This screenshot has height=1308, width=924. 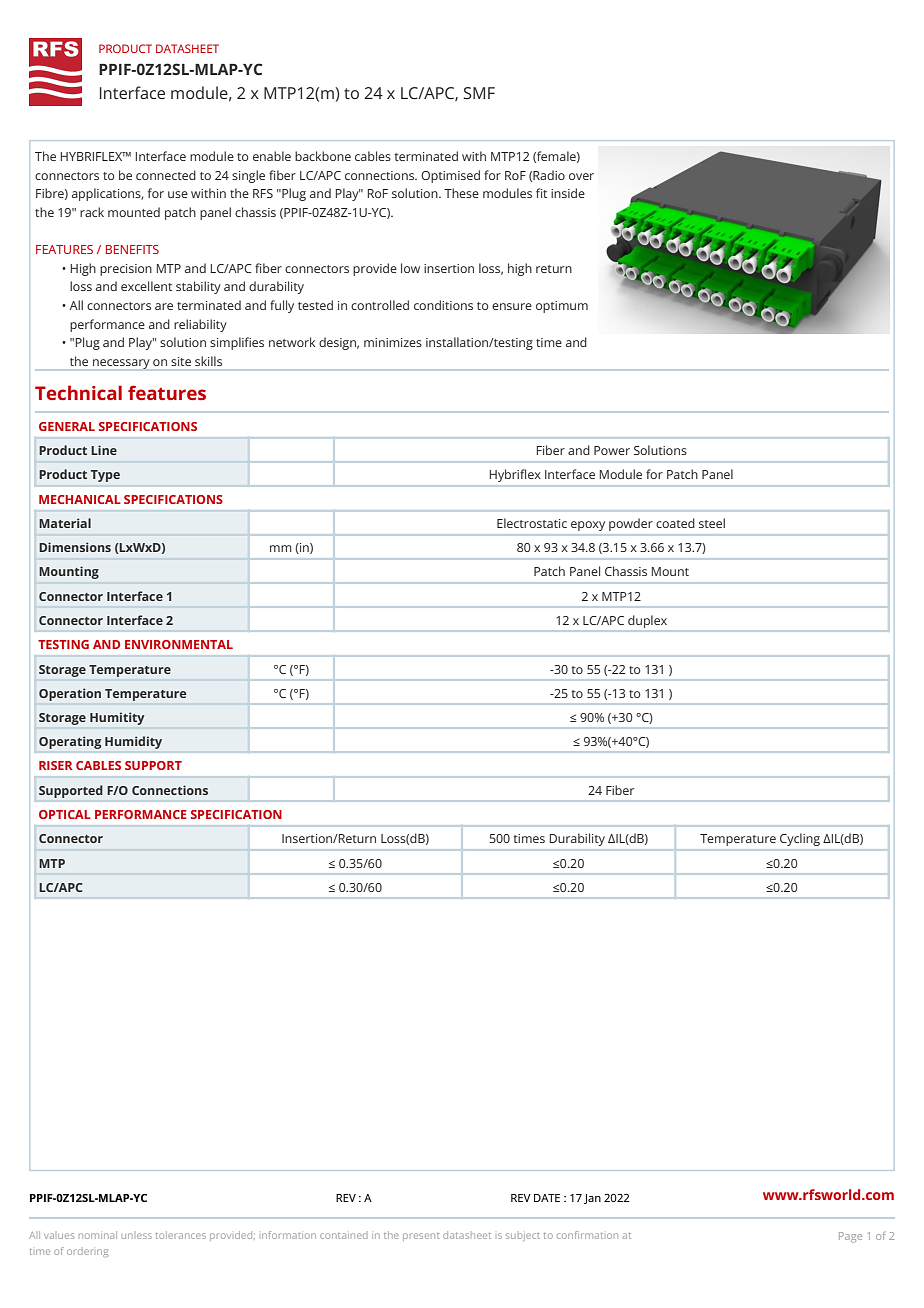 I want to click on over, so click(x=581, y=176).
